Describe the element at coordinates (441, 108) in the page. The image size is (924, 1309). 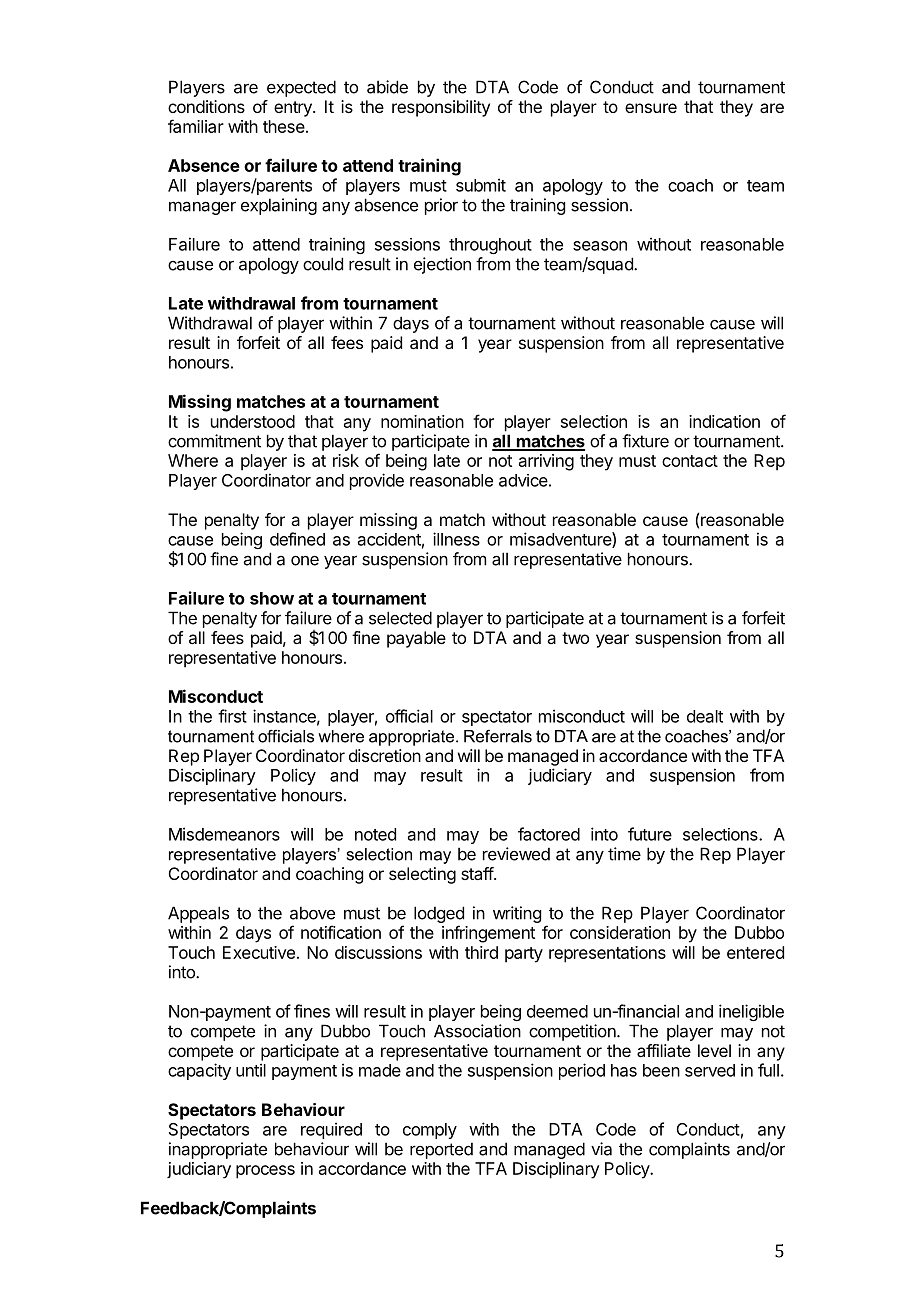
I see `responsibility` at that location.
